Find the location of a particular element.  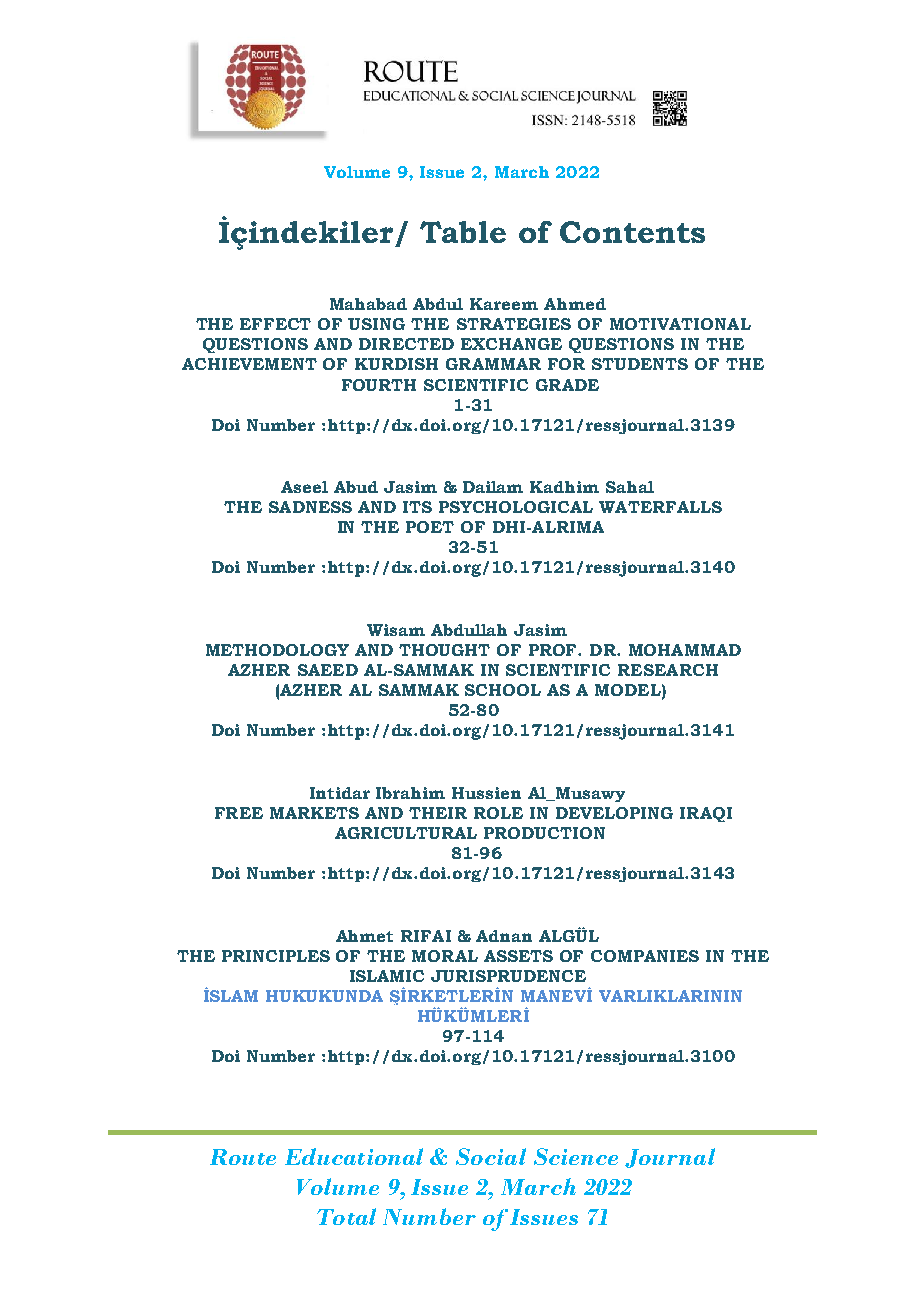

PSYCHOLOGICAL is located at coordinates (516, 507).
